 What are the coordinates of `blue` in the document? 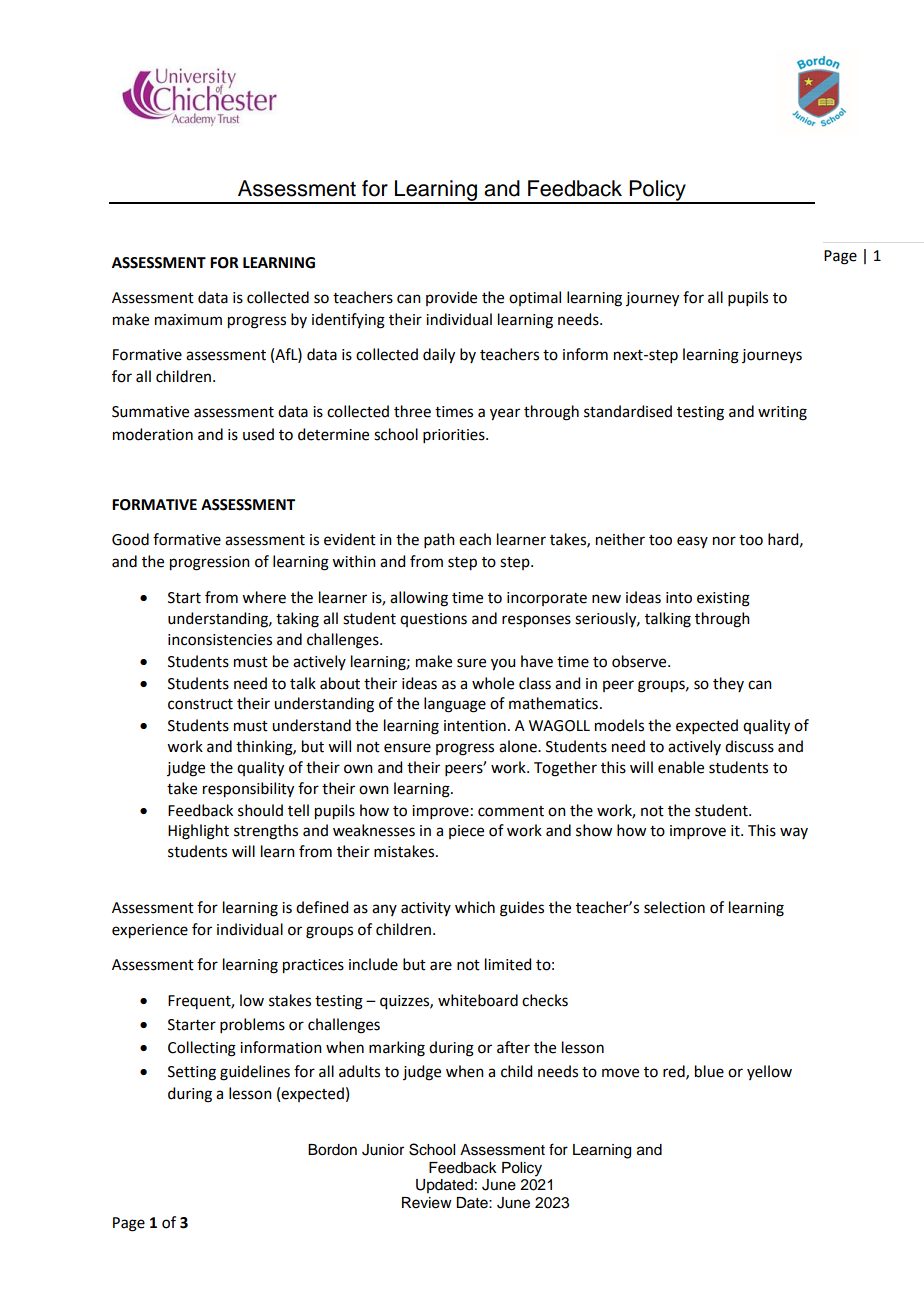 It's located at (709, 1071).
